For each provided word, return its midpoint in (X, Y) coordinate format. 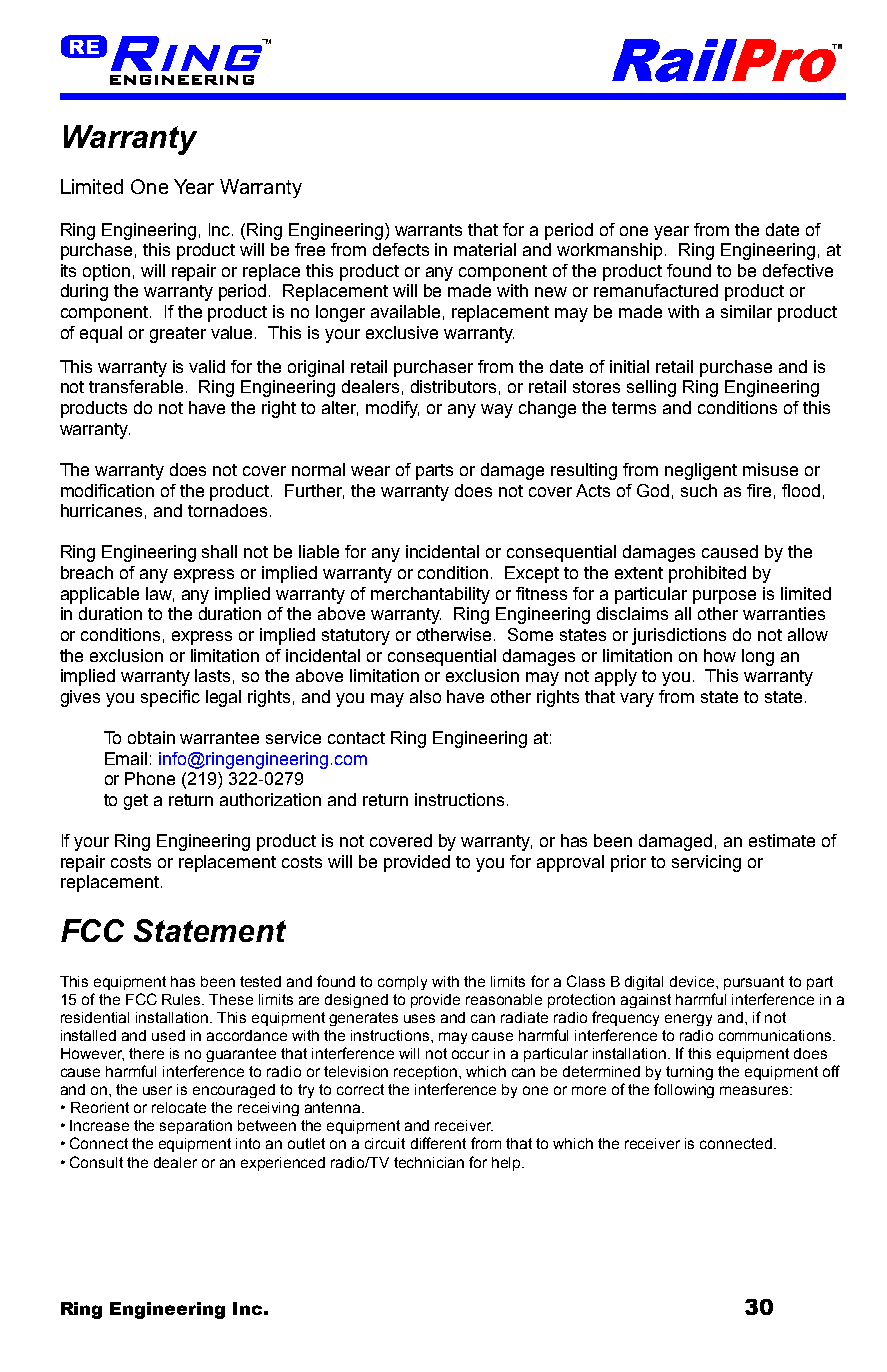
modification (107, 490)
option (106, 272)
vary (637, 700)
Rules (183, 999)
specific (170, 698)
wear (370, 471)
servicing (706, 863)
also (425, 696)
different (438, 1143)
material (485, 249)
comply (402, 983)
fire (759, 490)
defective (798, 270)
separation (196, 1127)
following (684, 1090)
